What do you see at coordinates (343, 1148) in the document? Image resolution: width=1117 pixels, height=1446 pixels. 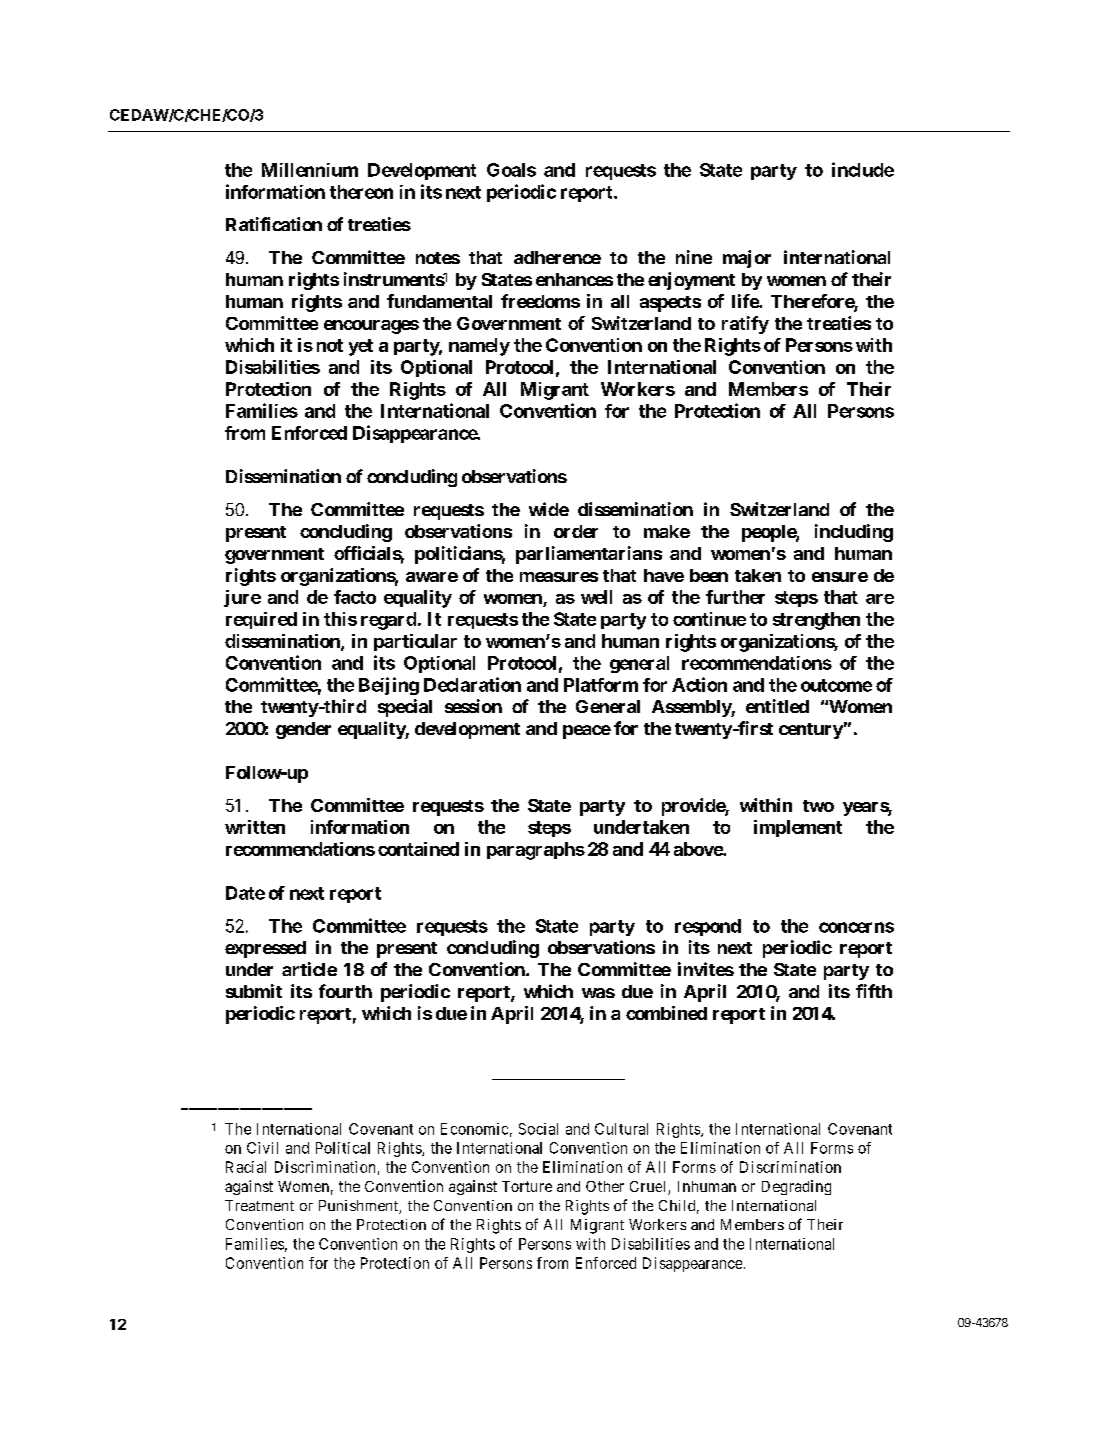 I see `Political` at bounding box center [343, 1148].
